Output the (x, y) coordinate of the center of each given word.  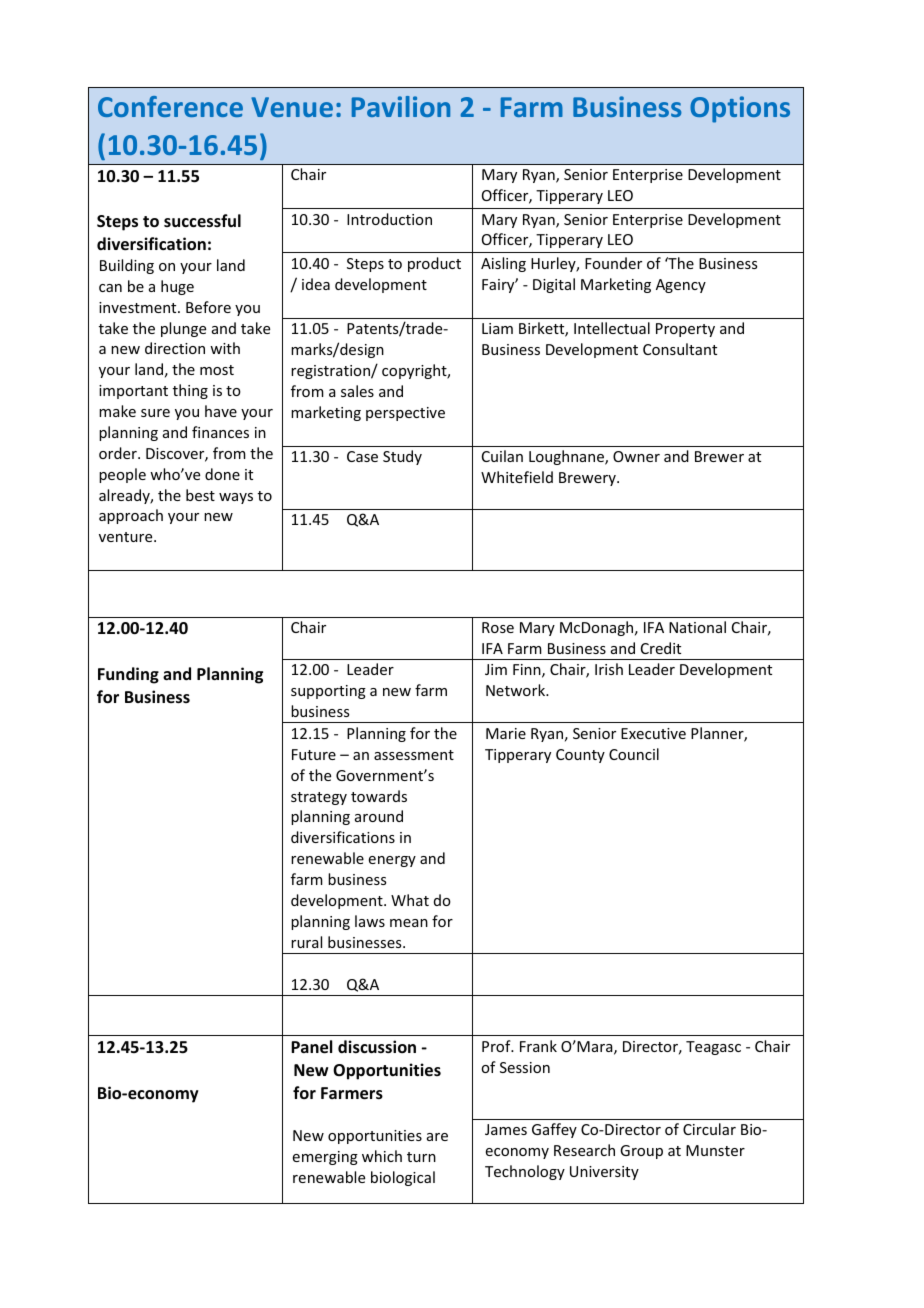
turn (421, 1157)
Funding (128, 675)
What (410, 900)
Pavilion (401, 106)
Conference (170, 106)
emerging (325, 1158)
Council (634, 754)
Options (740, 109)
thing (190, 391)
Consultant (680, 349)
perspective (405, 414)
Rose (498, 627)
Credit (661, 648)
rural (306, 942)
